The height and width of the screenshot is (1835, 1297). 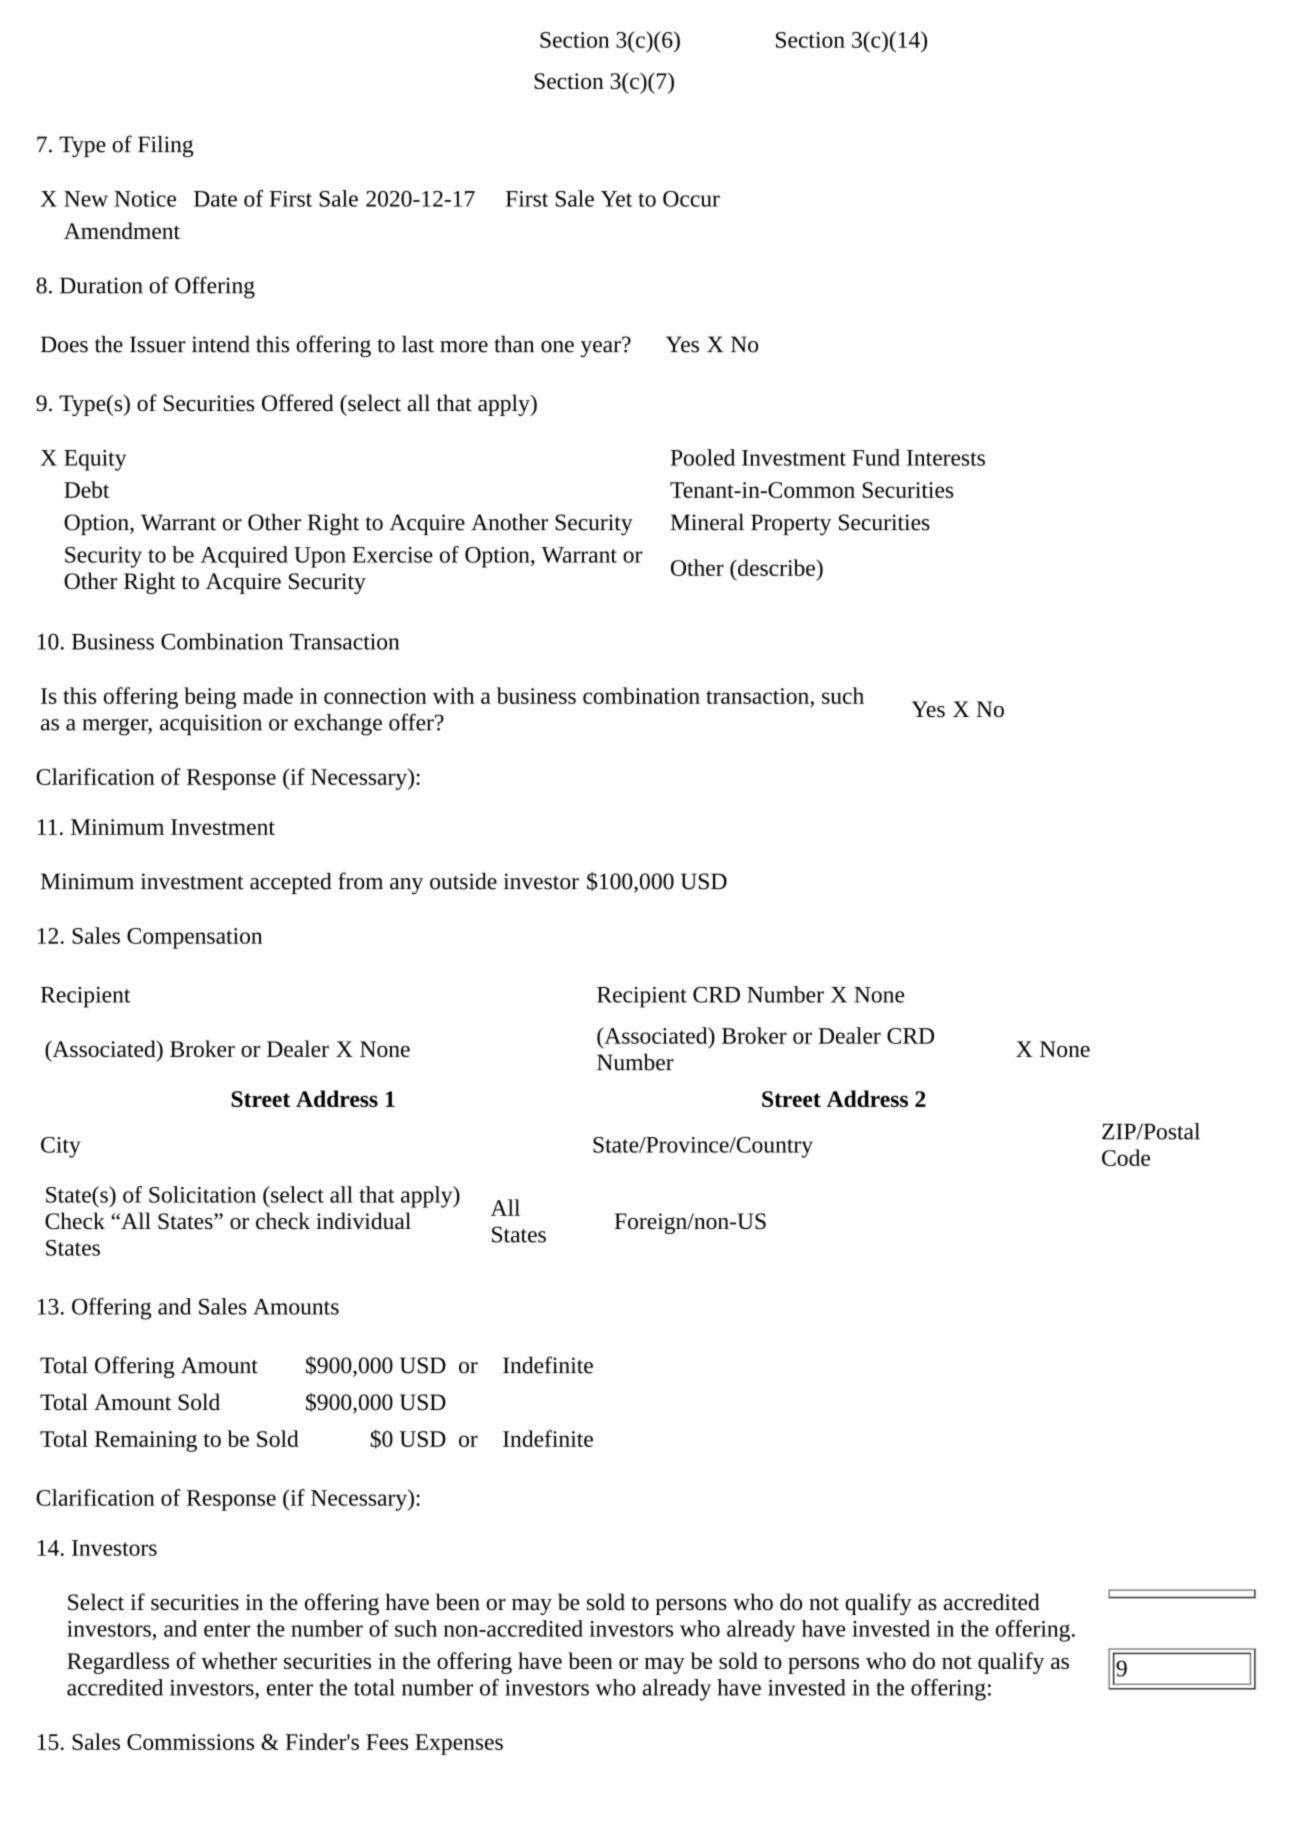 I want to click on Compensation, so click(x=194, y=938).
